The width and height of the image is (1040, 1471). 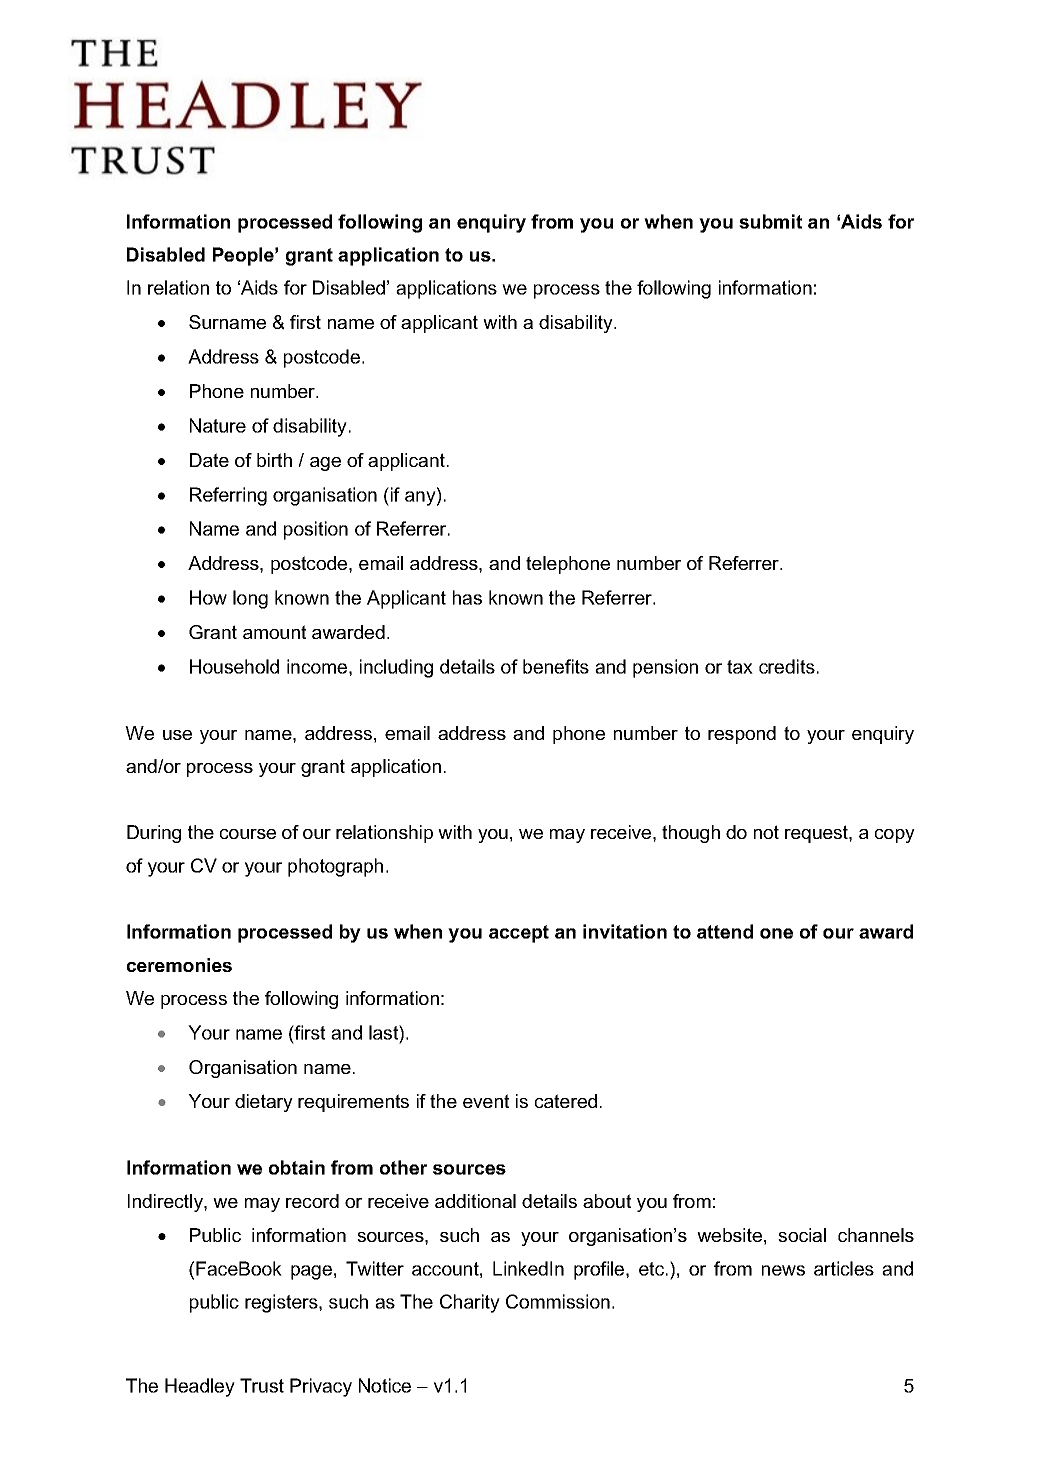 I want to click on submit, so click(x=770, y=221).
